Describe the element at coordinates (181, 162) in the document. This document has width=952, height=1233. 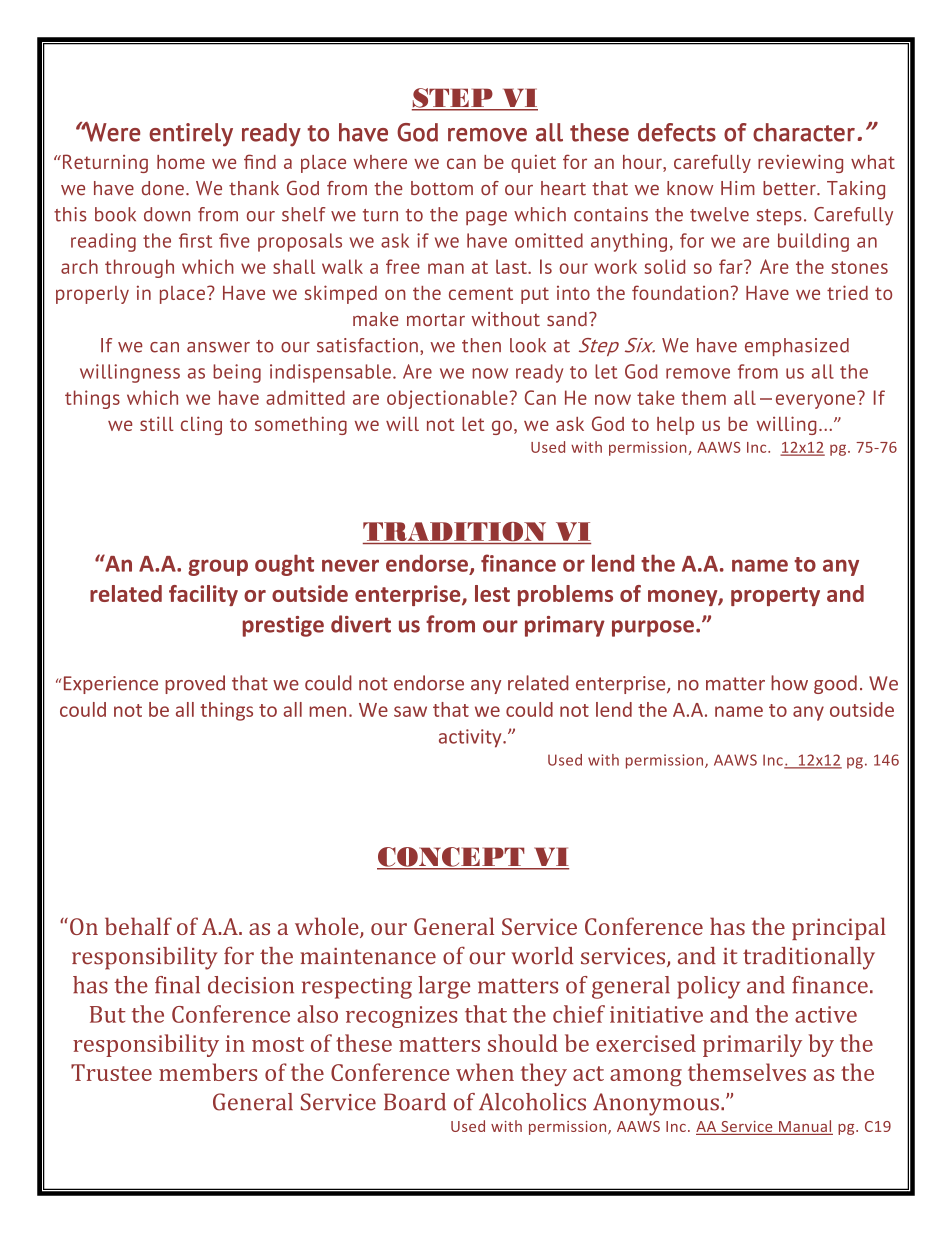
I see `home` at that location.
